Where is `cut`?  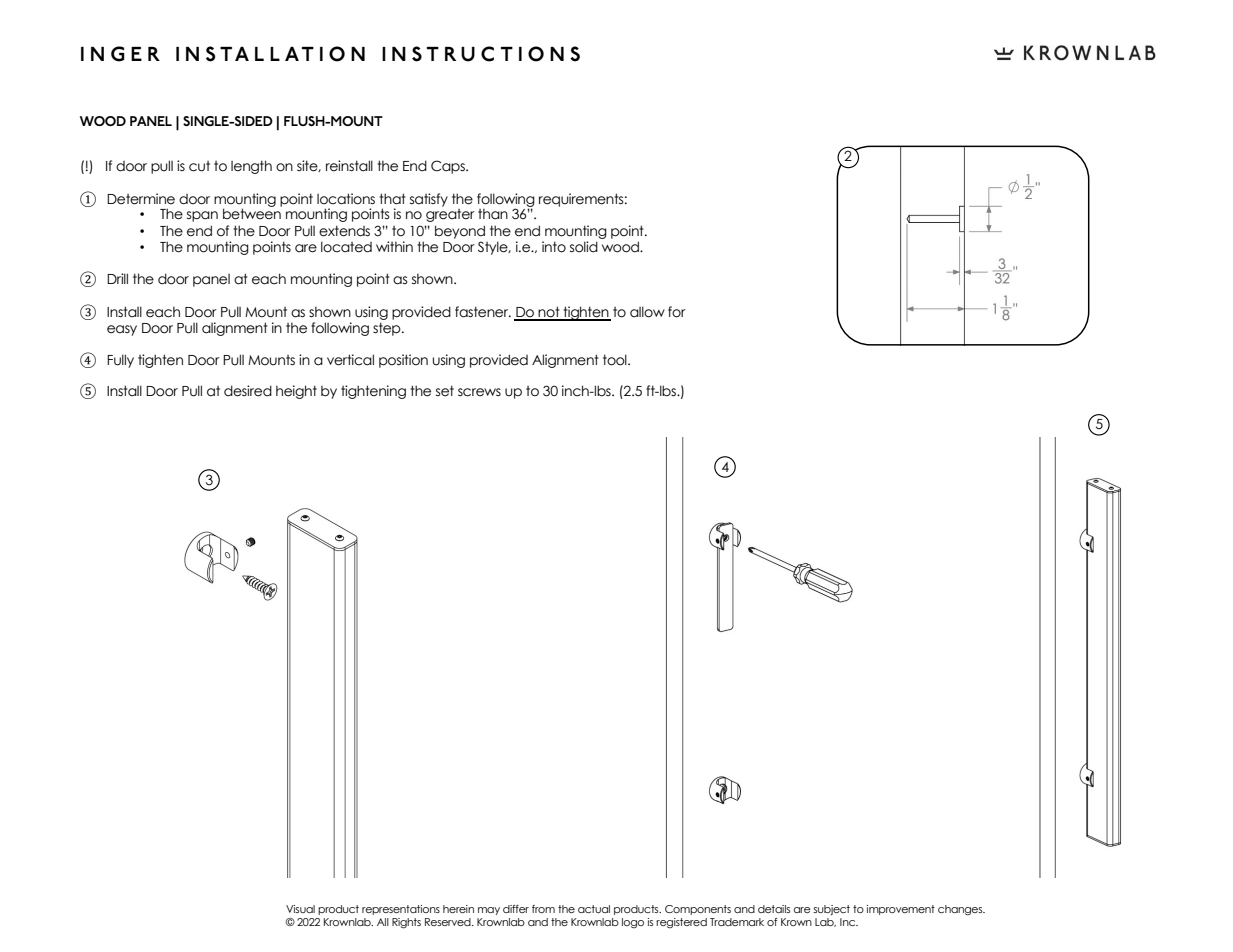
cut is located at coordinates (199, 166).
